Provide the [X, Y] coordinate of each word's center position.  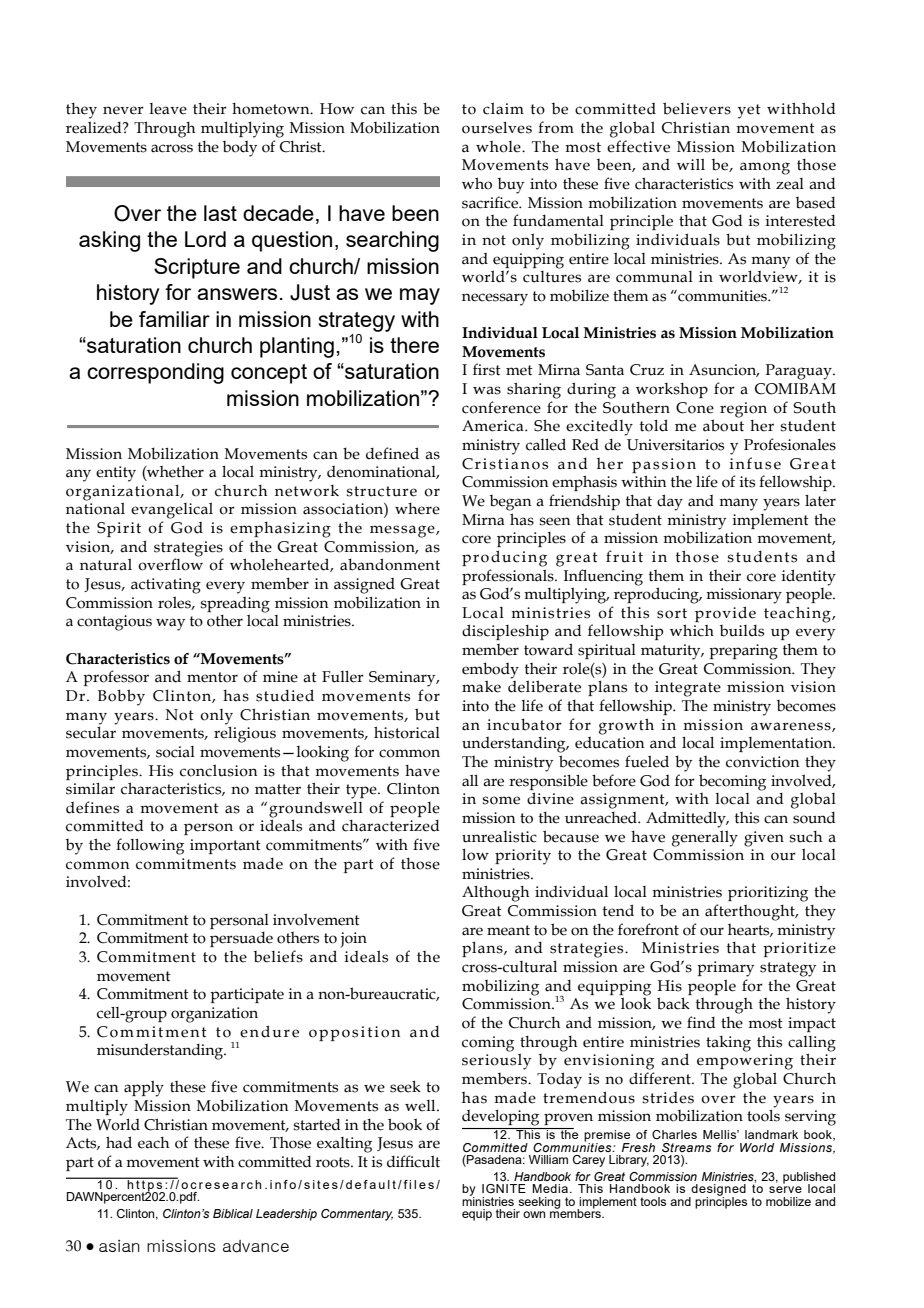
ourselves [497, 128]
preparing [743, 652]
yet [749, 111]
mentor [212, 677]
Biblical [233, 1213]
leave [168, 109]
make [481, 686]
